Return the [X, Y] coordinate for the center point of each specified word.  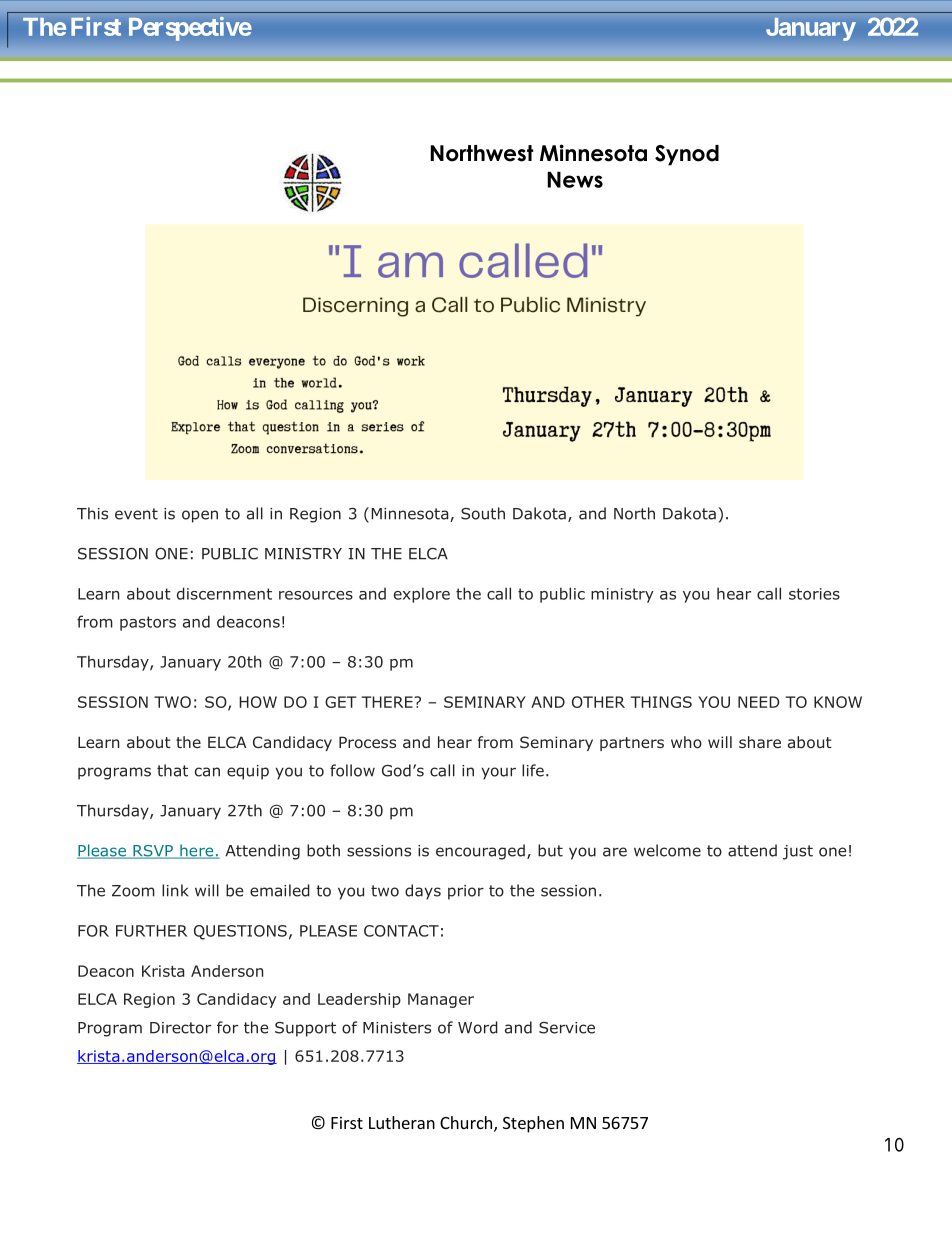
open [200, 516]
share [760, 742]
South [483, 513]
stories [814, 594]
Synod [687, 155]
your [498, 773]
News [575, 179]
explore [422, 595]
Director [180, 1028]
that [172, 770]
